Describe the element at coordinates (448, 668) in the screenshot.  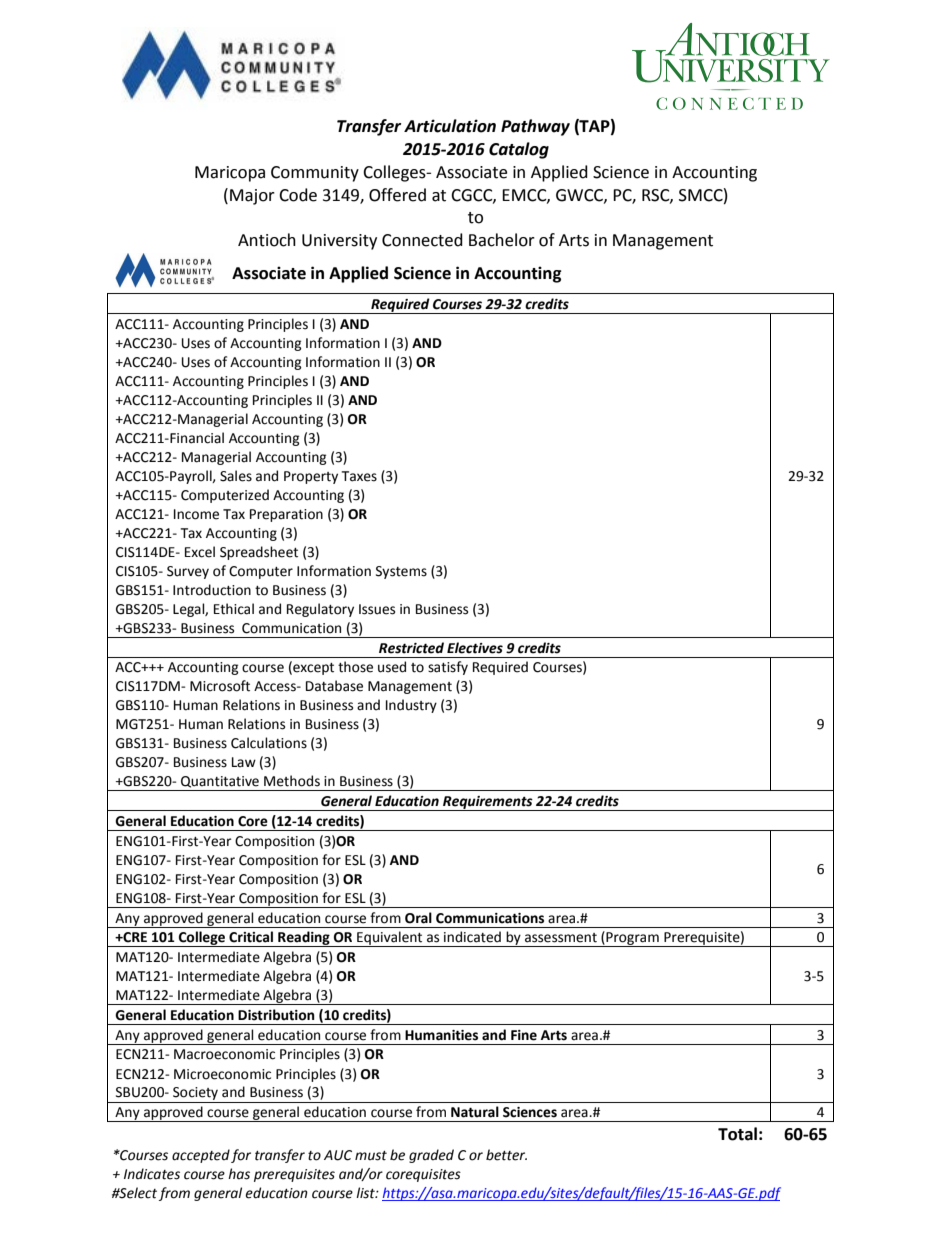
I see `satisfy` at that location.
